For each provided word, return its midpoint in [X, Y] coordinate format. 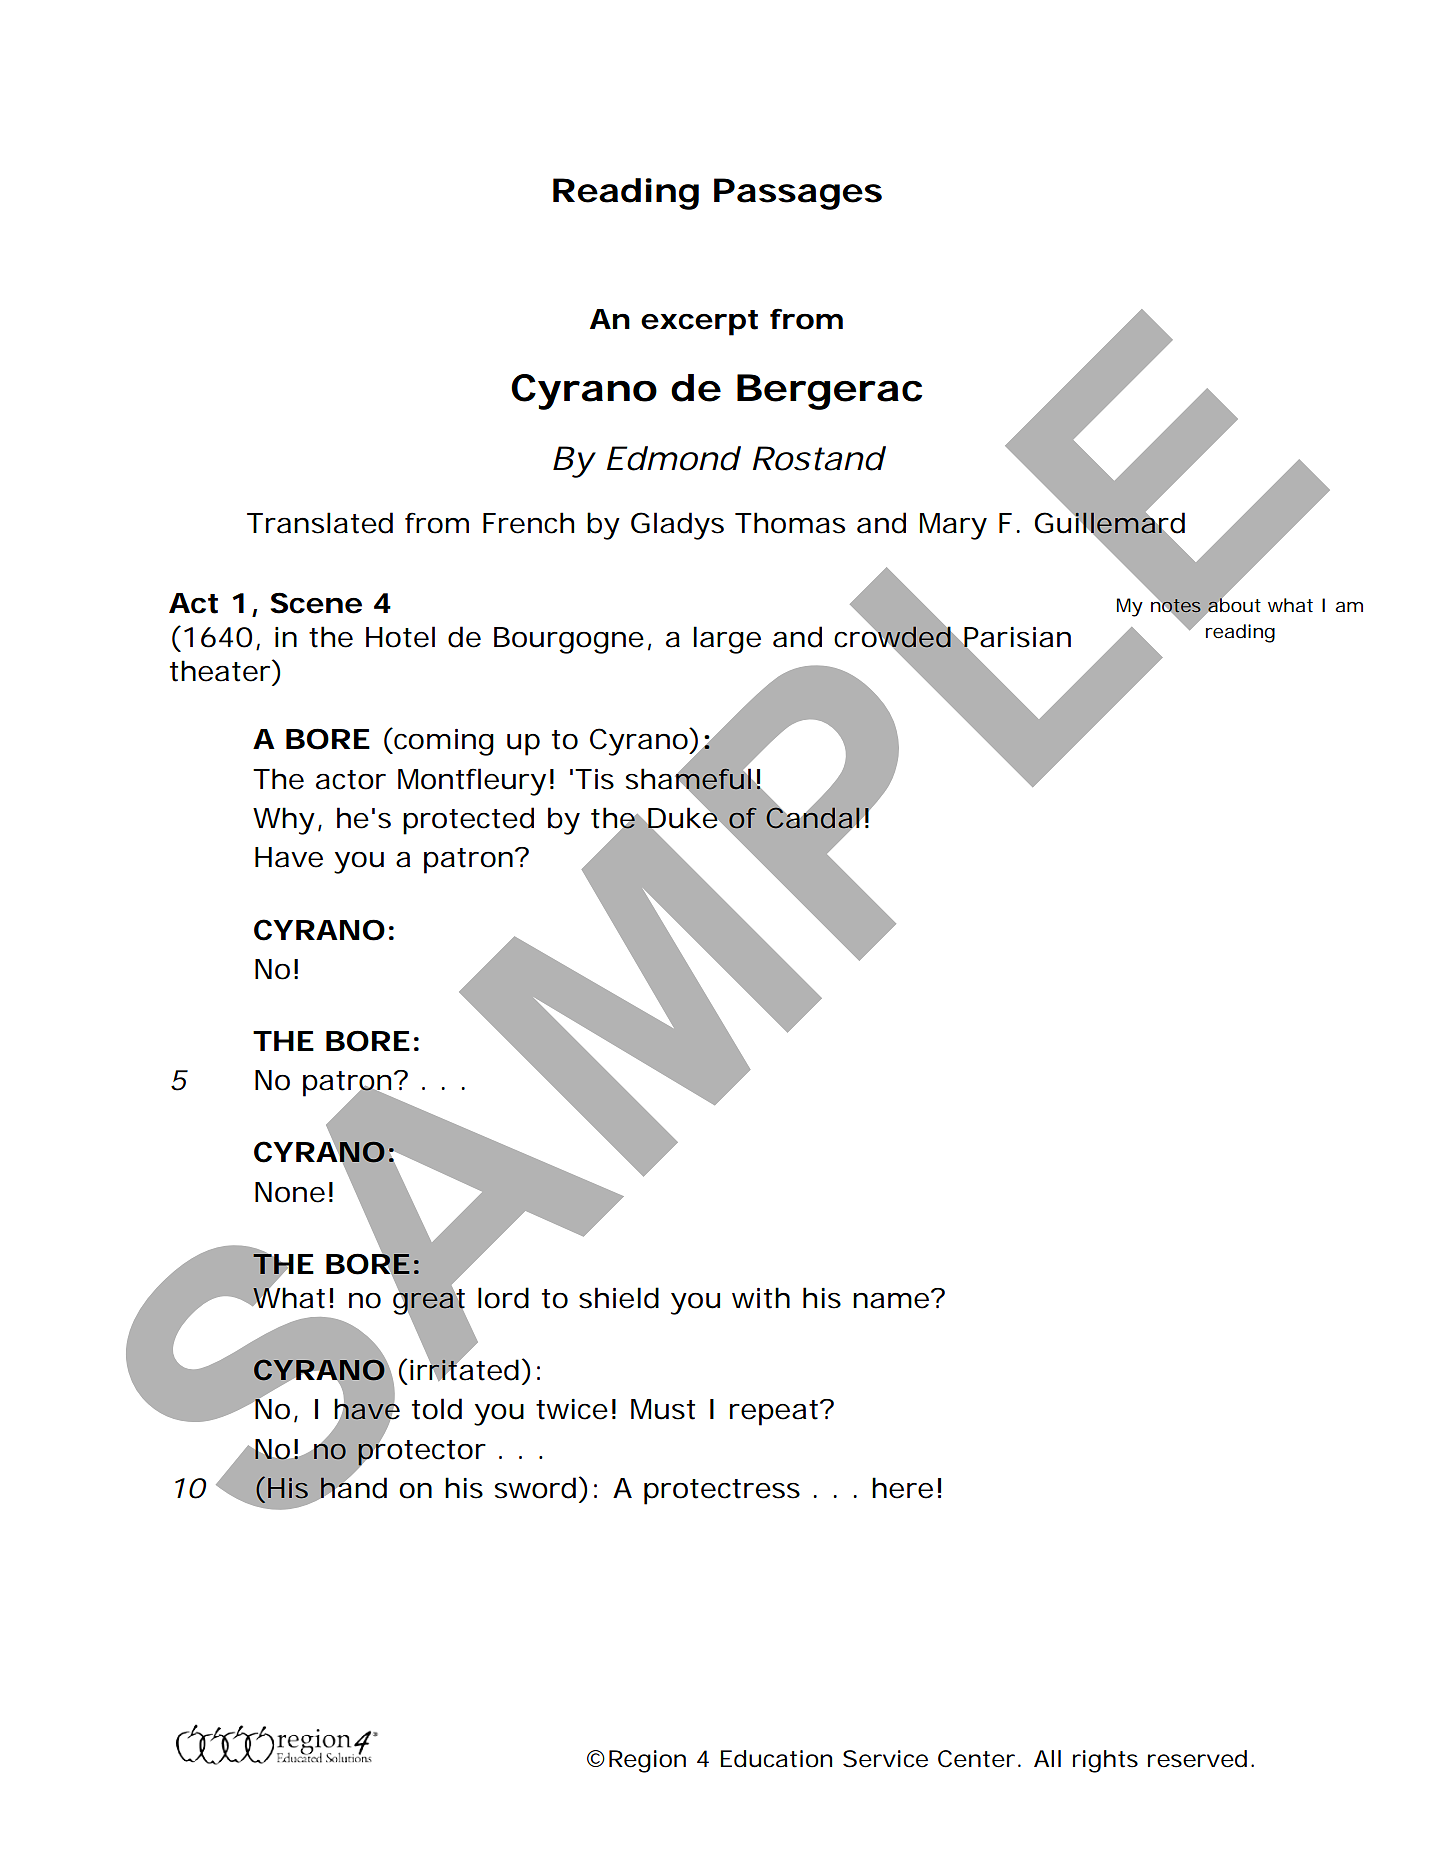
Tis [594, 779]
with [761, 1298]
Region [647, 1761]
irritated [464, 1369]
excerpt [699, 323]
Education [776, 1759]
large [727, 640]
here [902, 1488]
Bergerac [829, 392]
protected [468, 821]
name [892, 1299]
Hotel [400, 637]
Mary [953, 526]
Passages [798, 194]
